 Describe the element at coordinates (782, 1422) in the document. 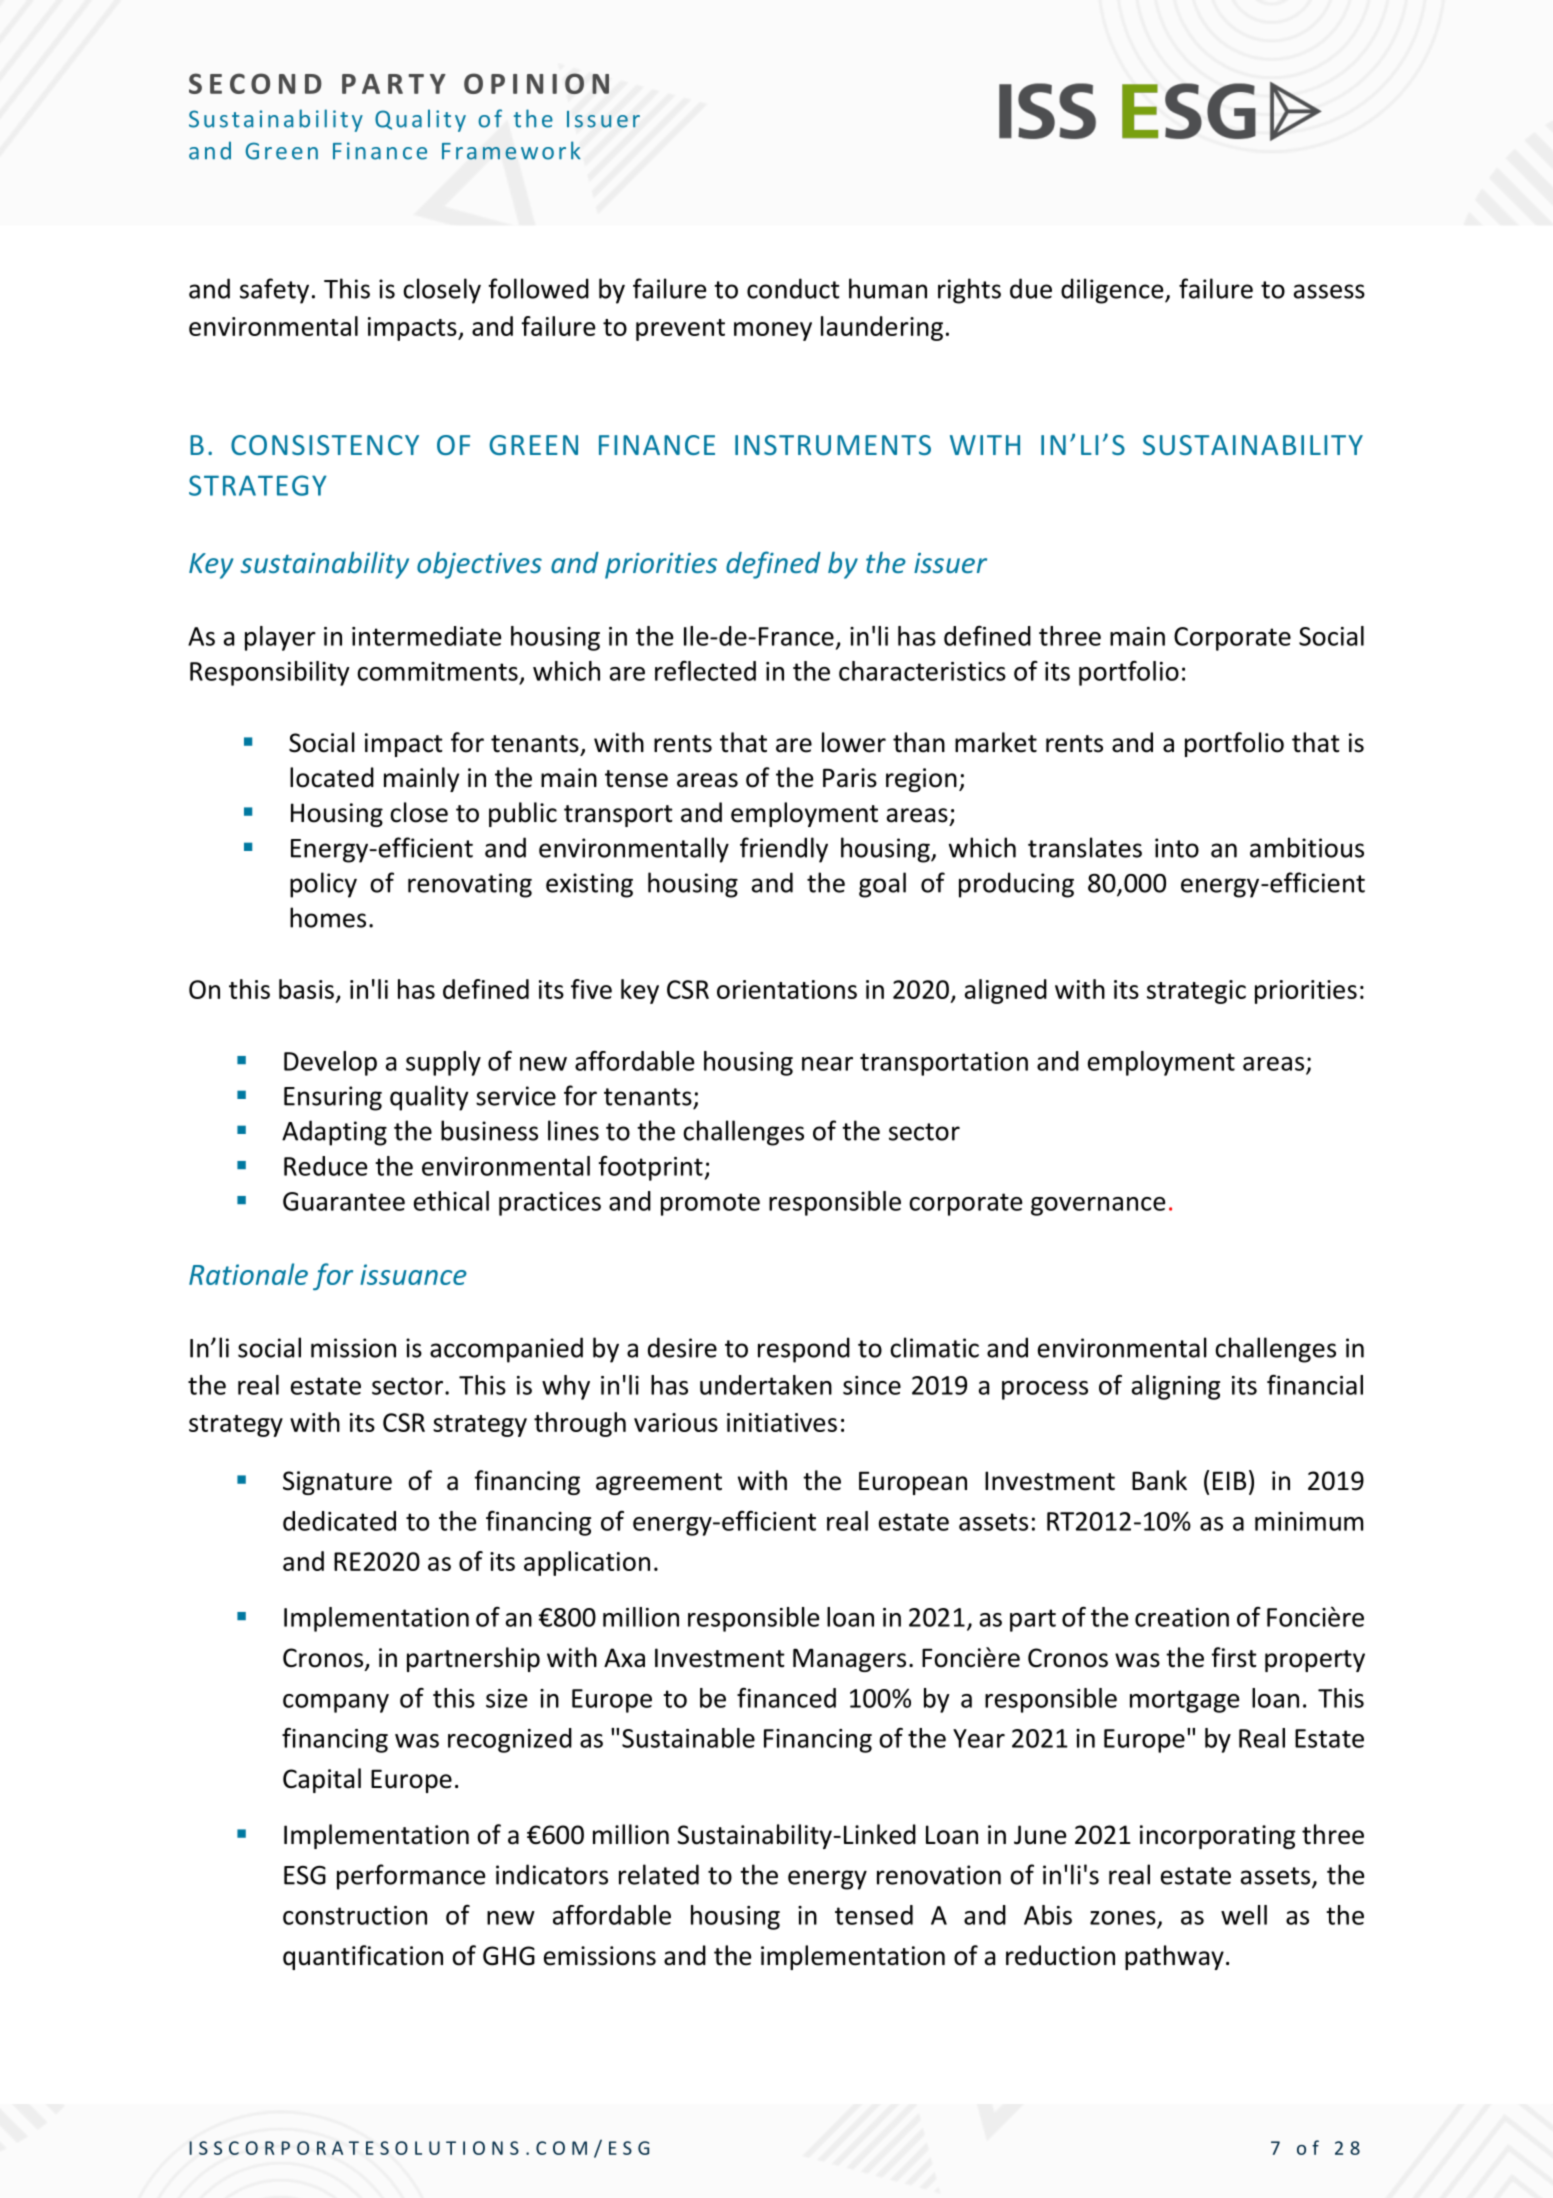

I see `initiatives` at that location.
